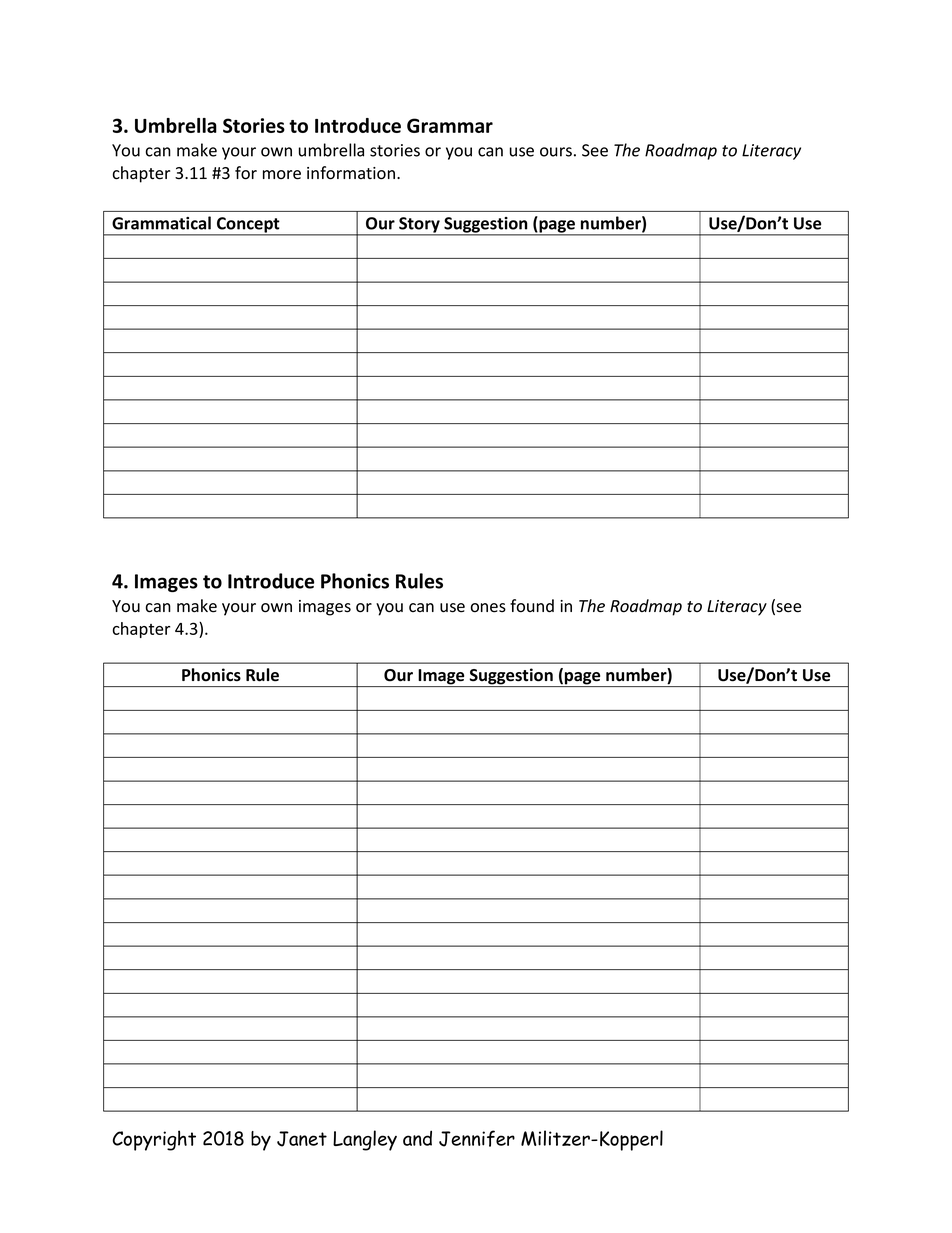  What do you see at coordinates (161, 223) in the screenshot?
I see `Grammatical` at bounding box center [161, 223].
